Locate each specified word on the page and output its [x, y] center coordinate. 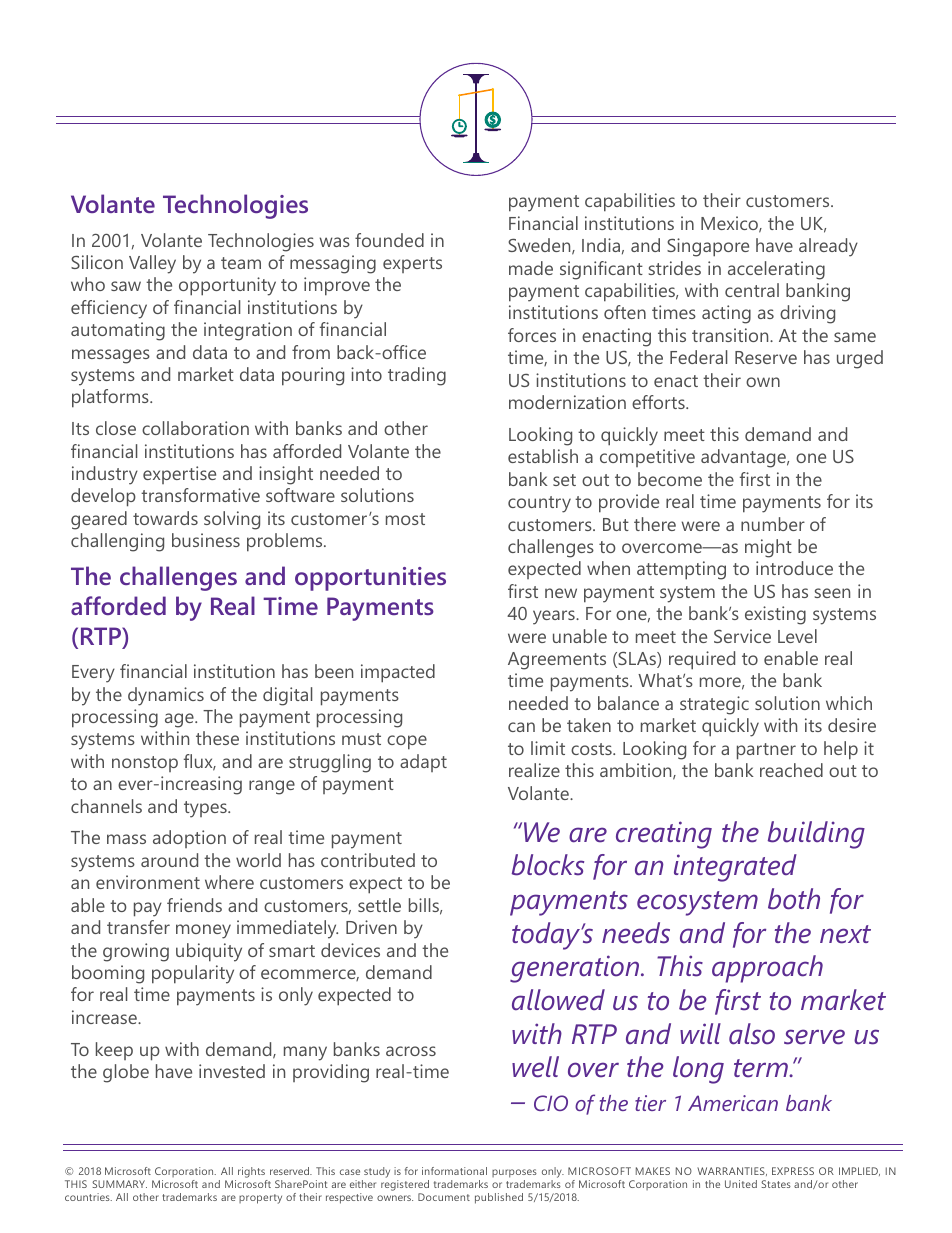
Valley [152, 264]
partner [766, 751]
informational [454, 1171]
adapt [423, 763]
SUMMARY [119, 1184]
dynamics [166, 696]
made [531, 268]
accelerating [776, 270]
